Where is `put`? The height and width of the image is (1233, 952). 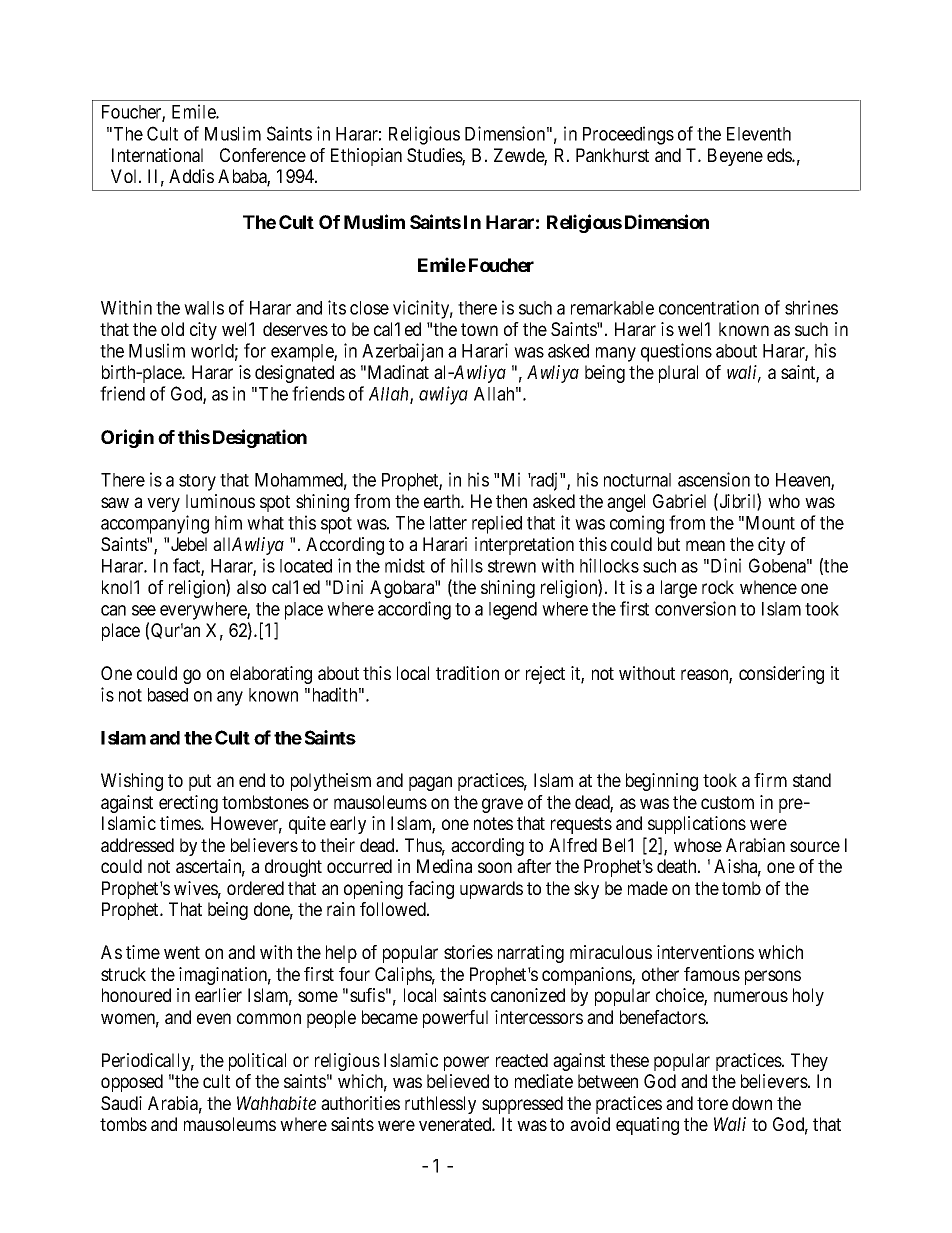 put is located at coordinates (200, 782).
